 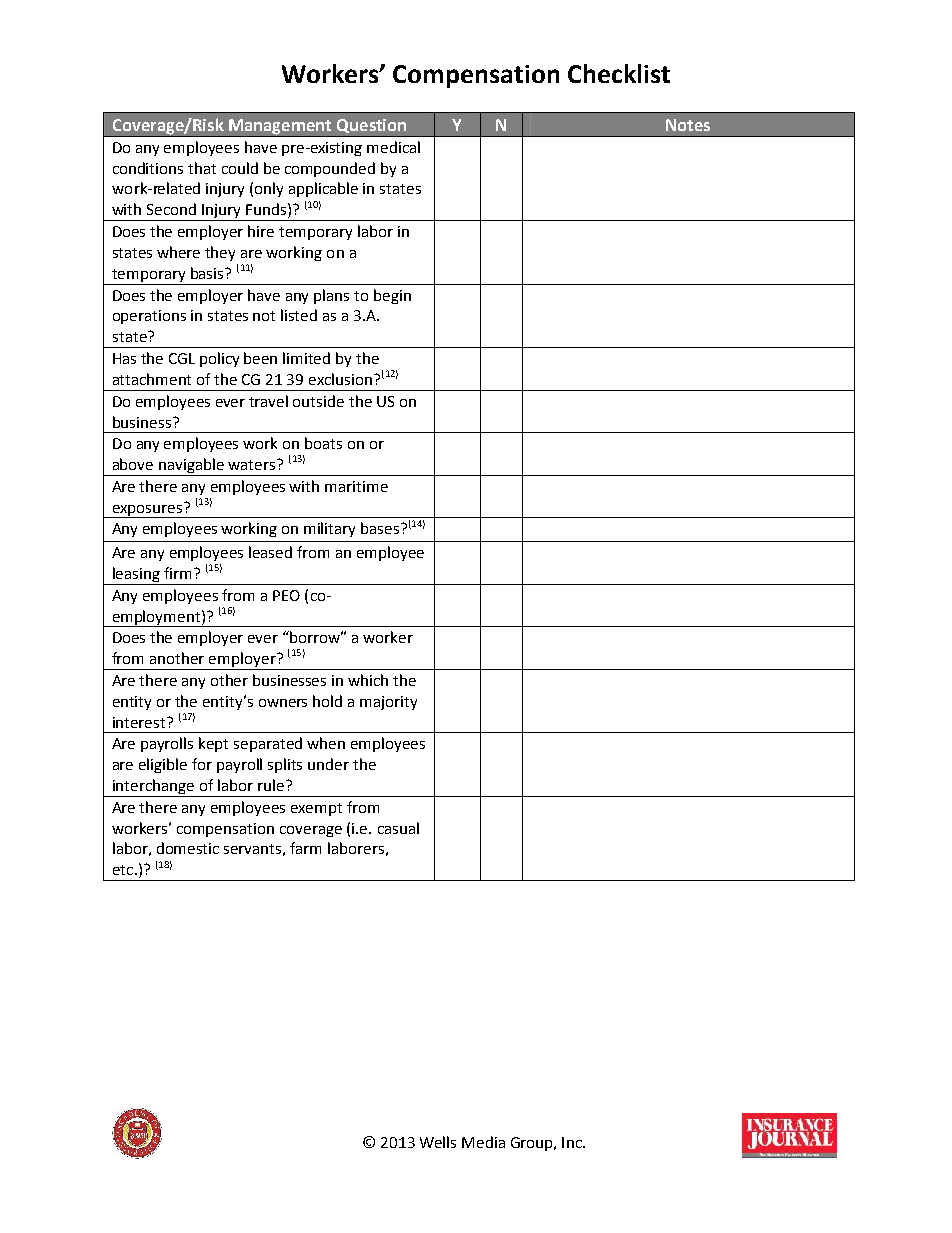 I want to click on Notes, so click(x=688, y=125).
